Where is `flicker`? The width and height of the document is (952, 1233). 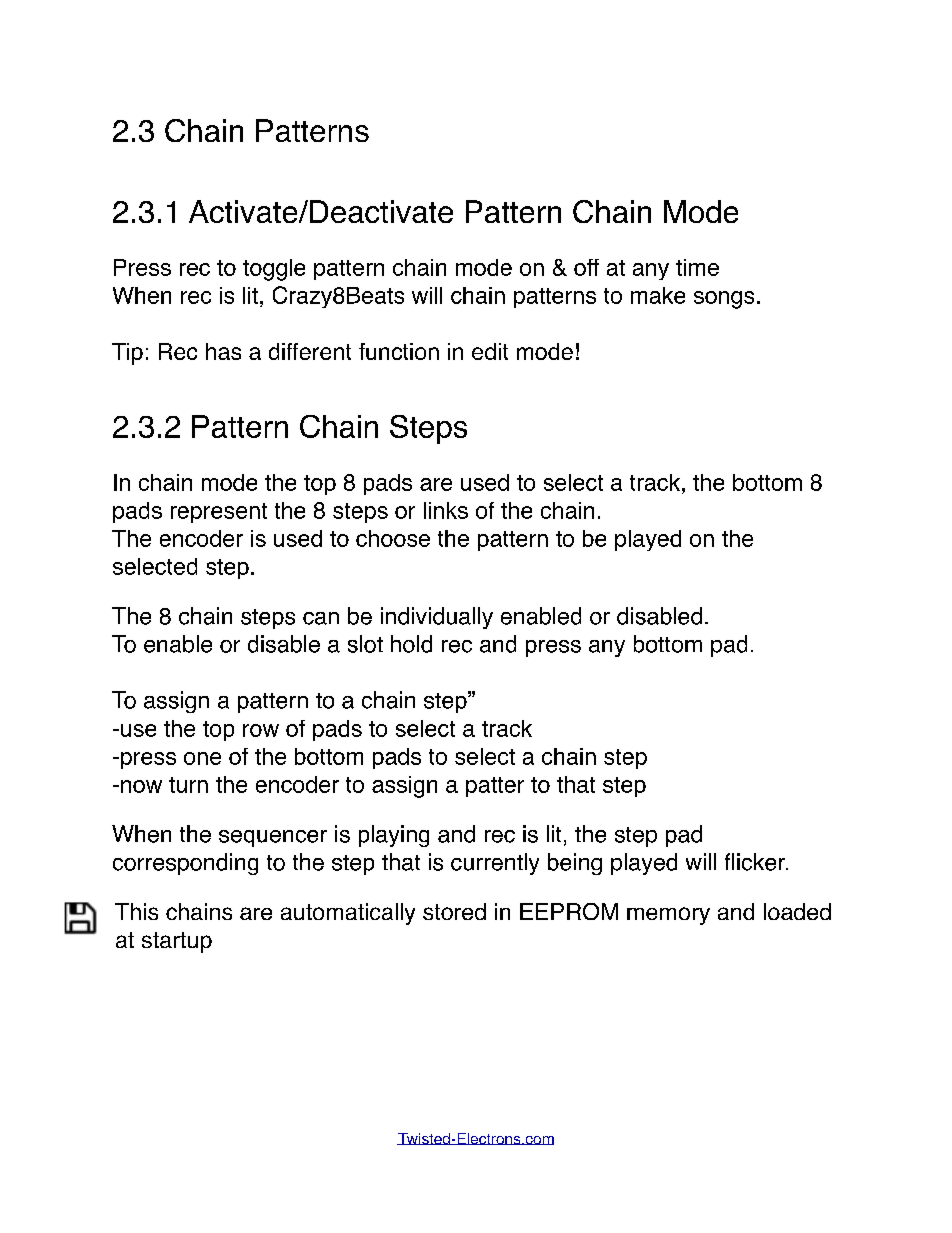 flicker is located at coordinates (756, 862).
